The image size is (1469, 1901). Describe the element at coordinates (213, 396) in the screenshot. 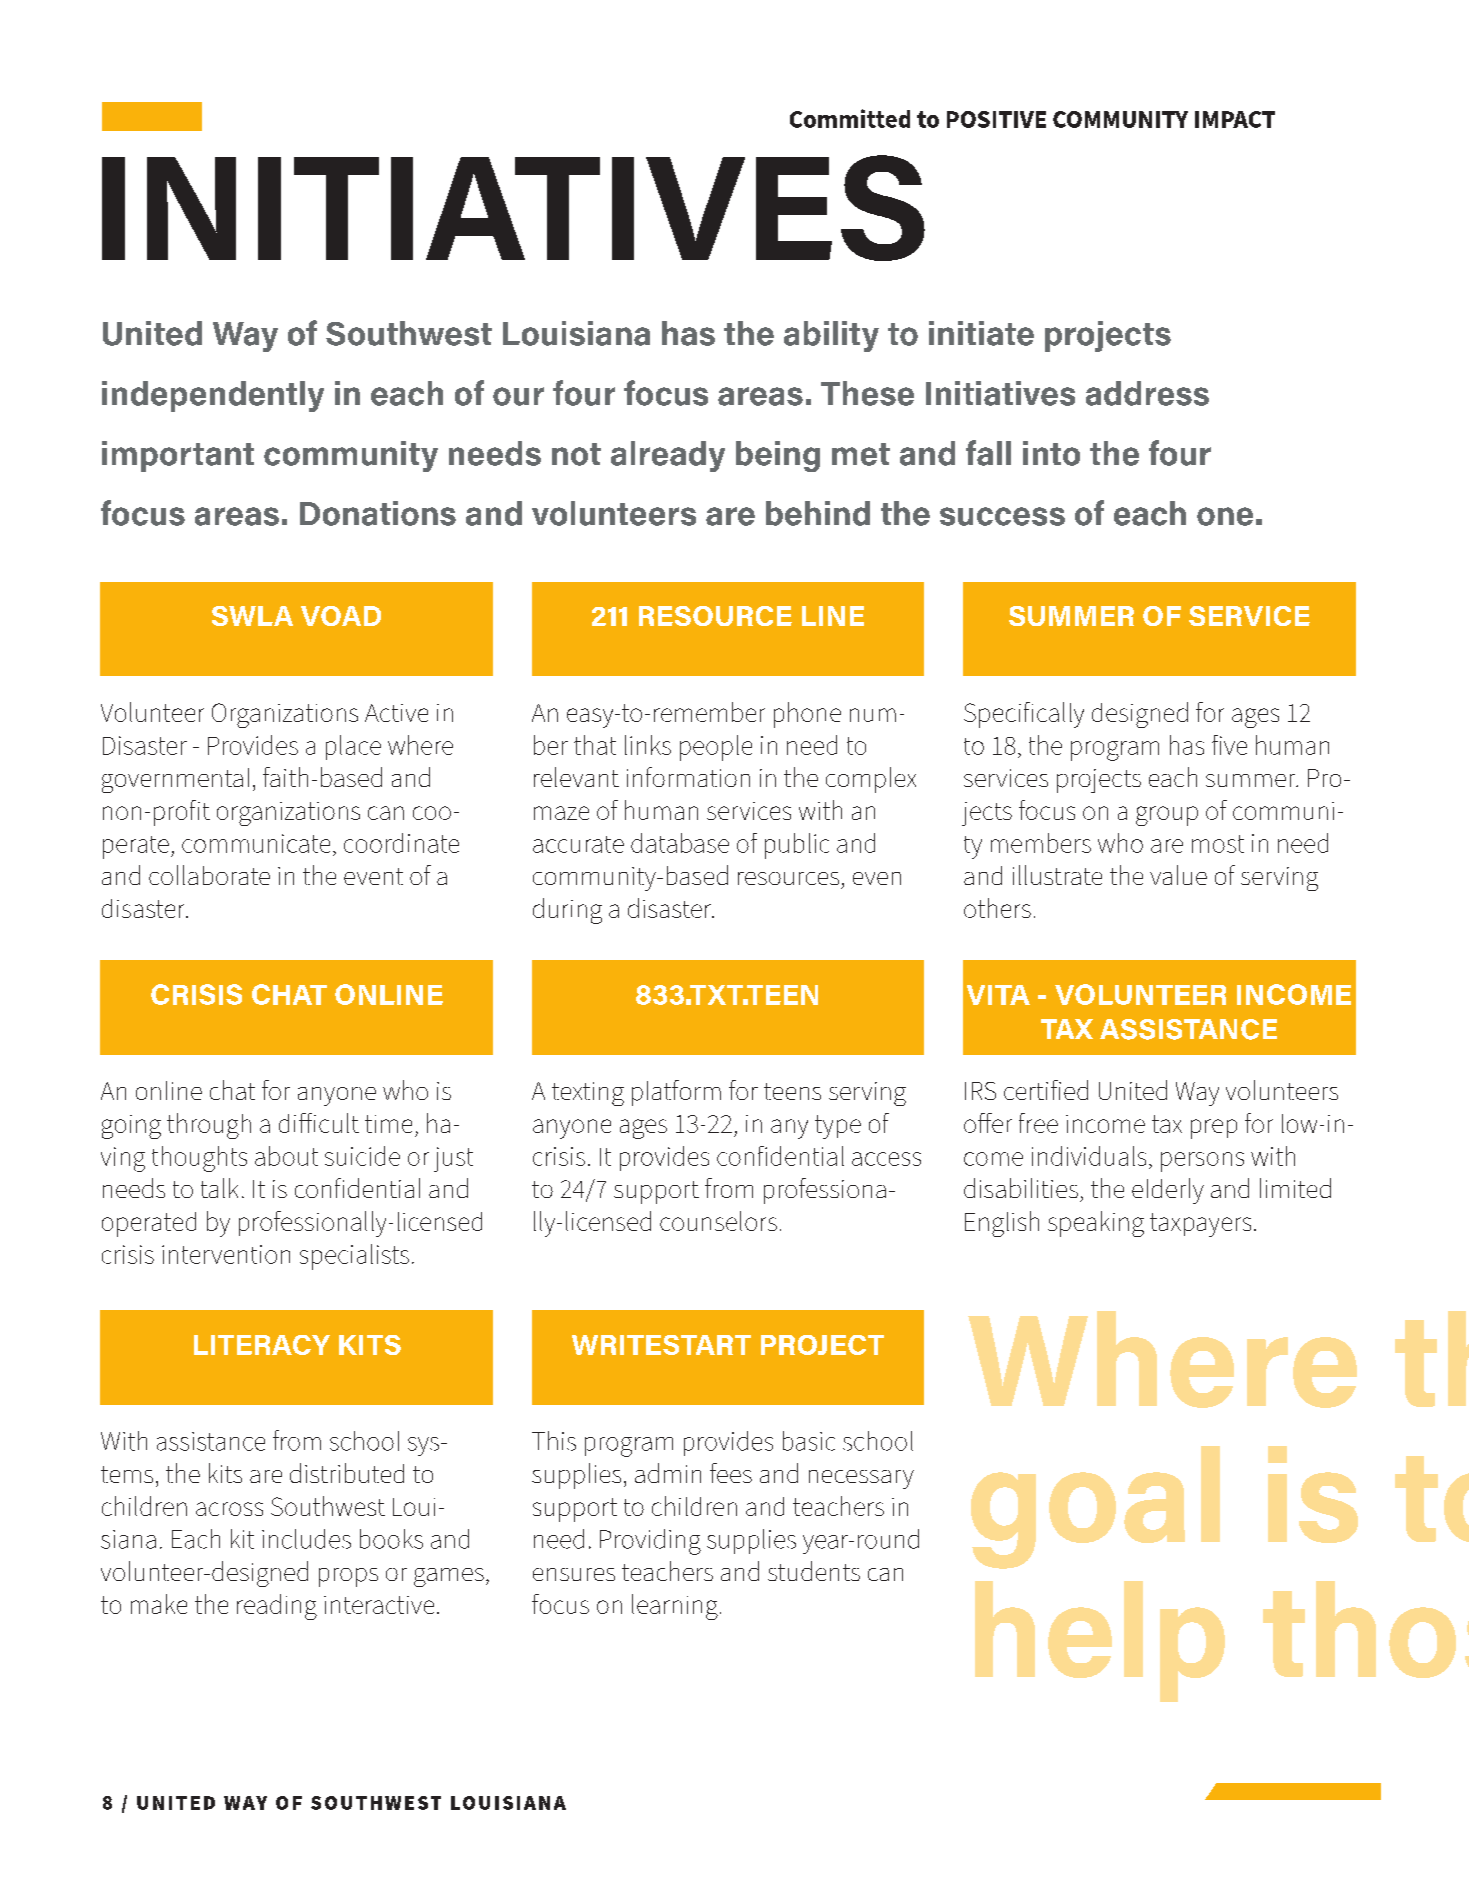

I see `independently` at that location.
